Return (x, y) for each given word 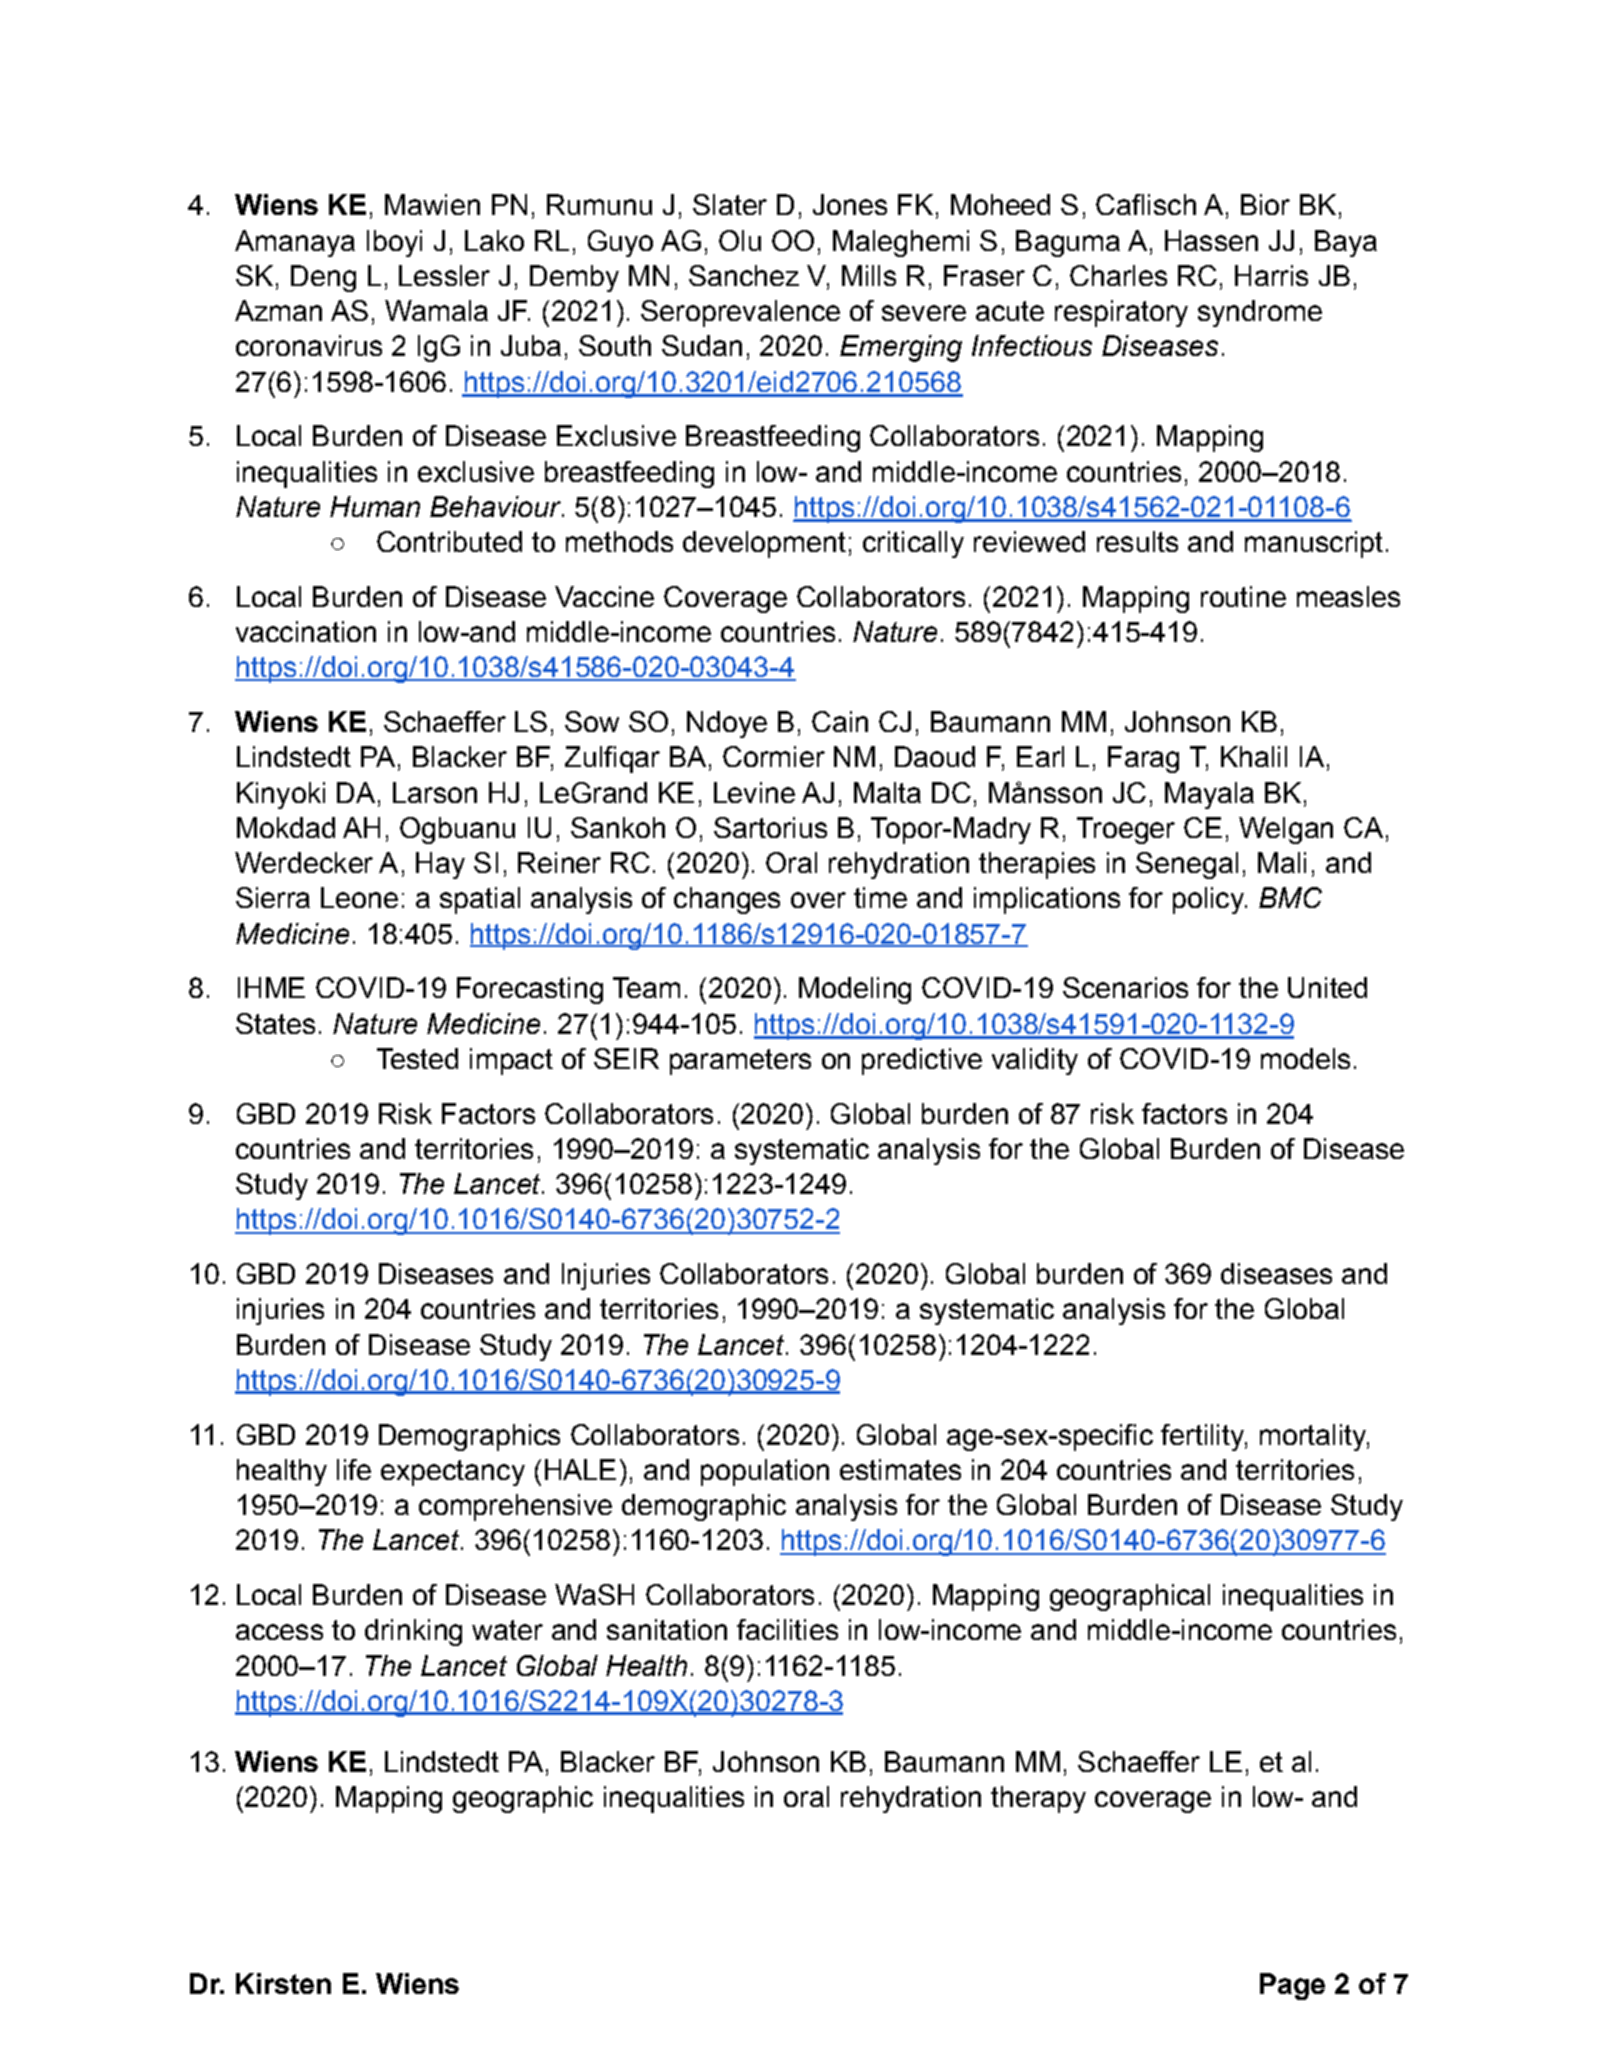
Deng (323, 278)
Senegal (1187, 865)
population (765, 1472)
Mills (869, 275)
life (354, 1469)
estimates (900, 1469)
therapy (1038, 1799)
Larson (435, 792)
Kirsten (283, 1983)
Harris (1271, 275)
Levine (754, 792)
